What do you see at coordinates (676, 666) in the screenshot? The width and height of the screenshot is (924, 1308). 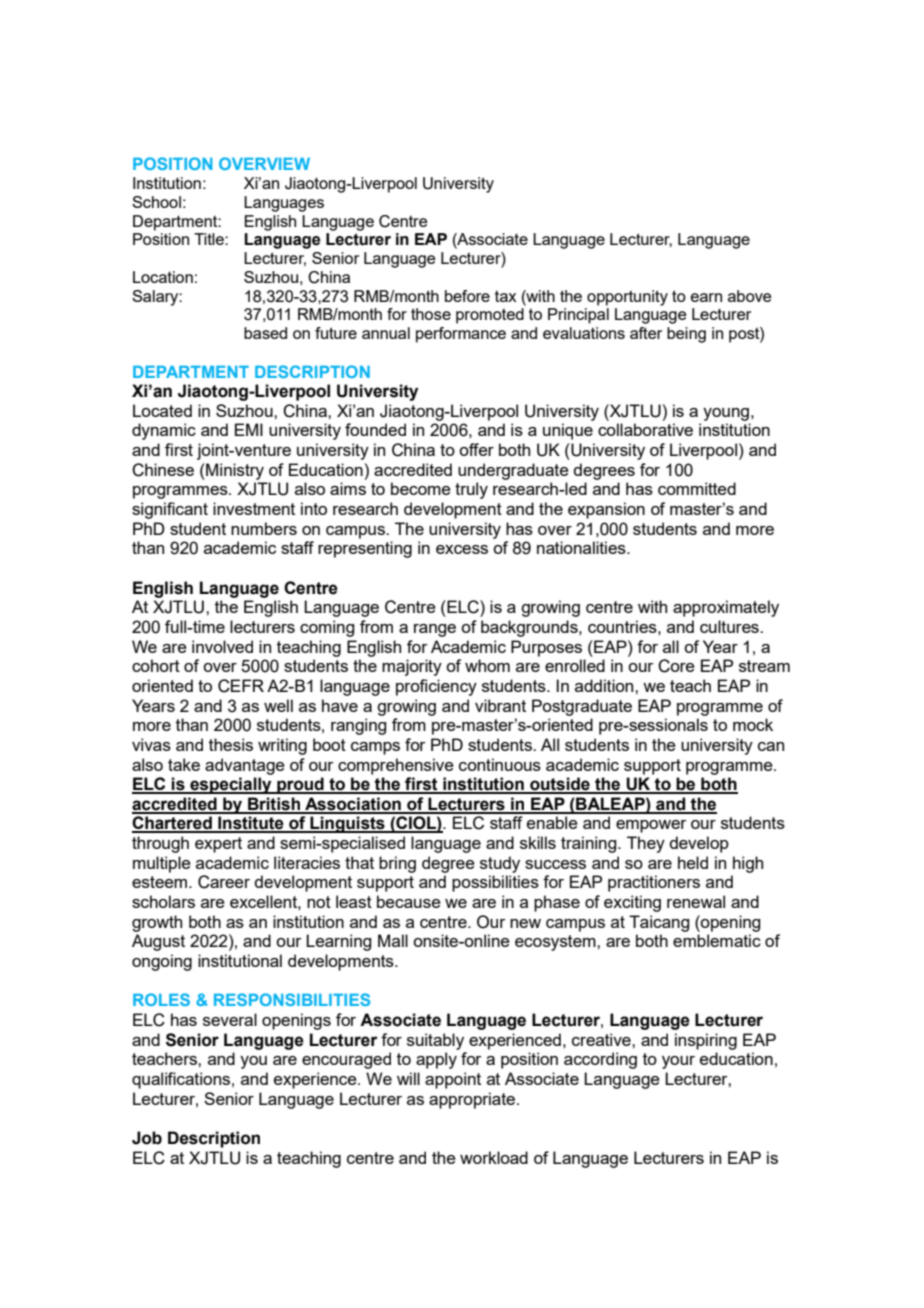 I see `Core` at bounding box center [676, 666].
